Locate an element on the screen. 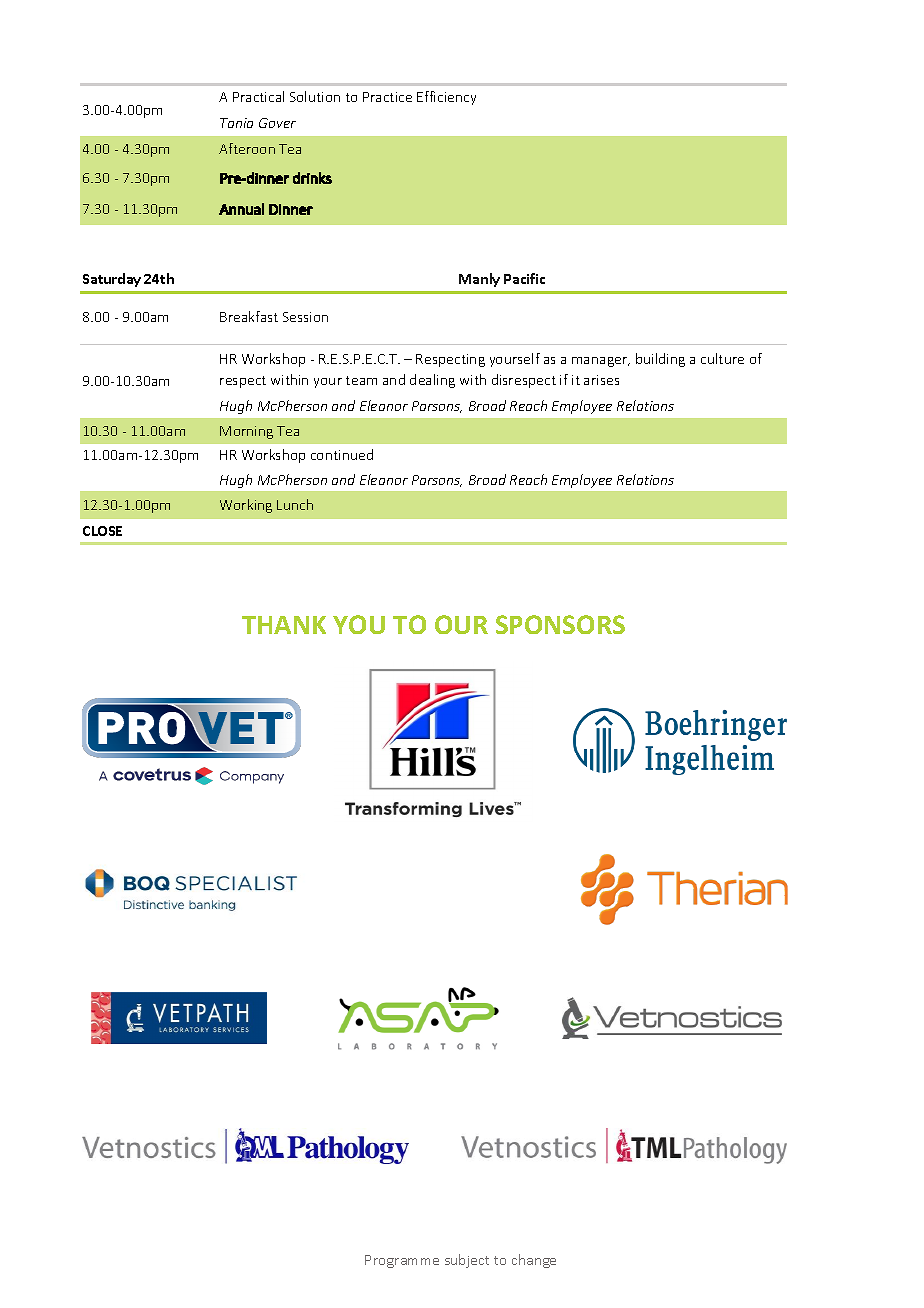  Practice is located at coordinates (387, 97).
